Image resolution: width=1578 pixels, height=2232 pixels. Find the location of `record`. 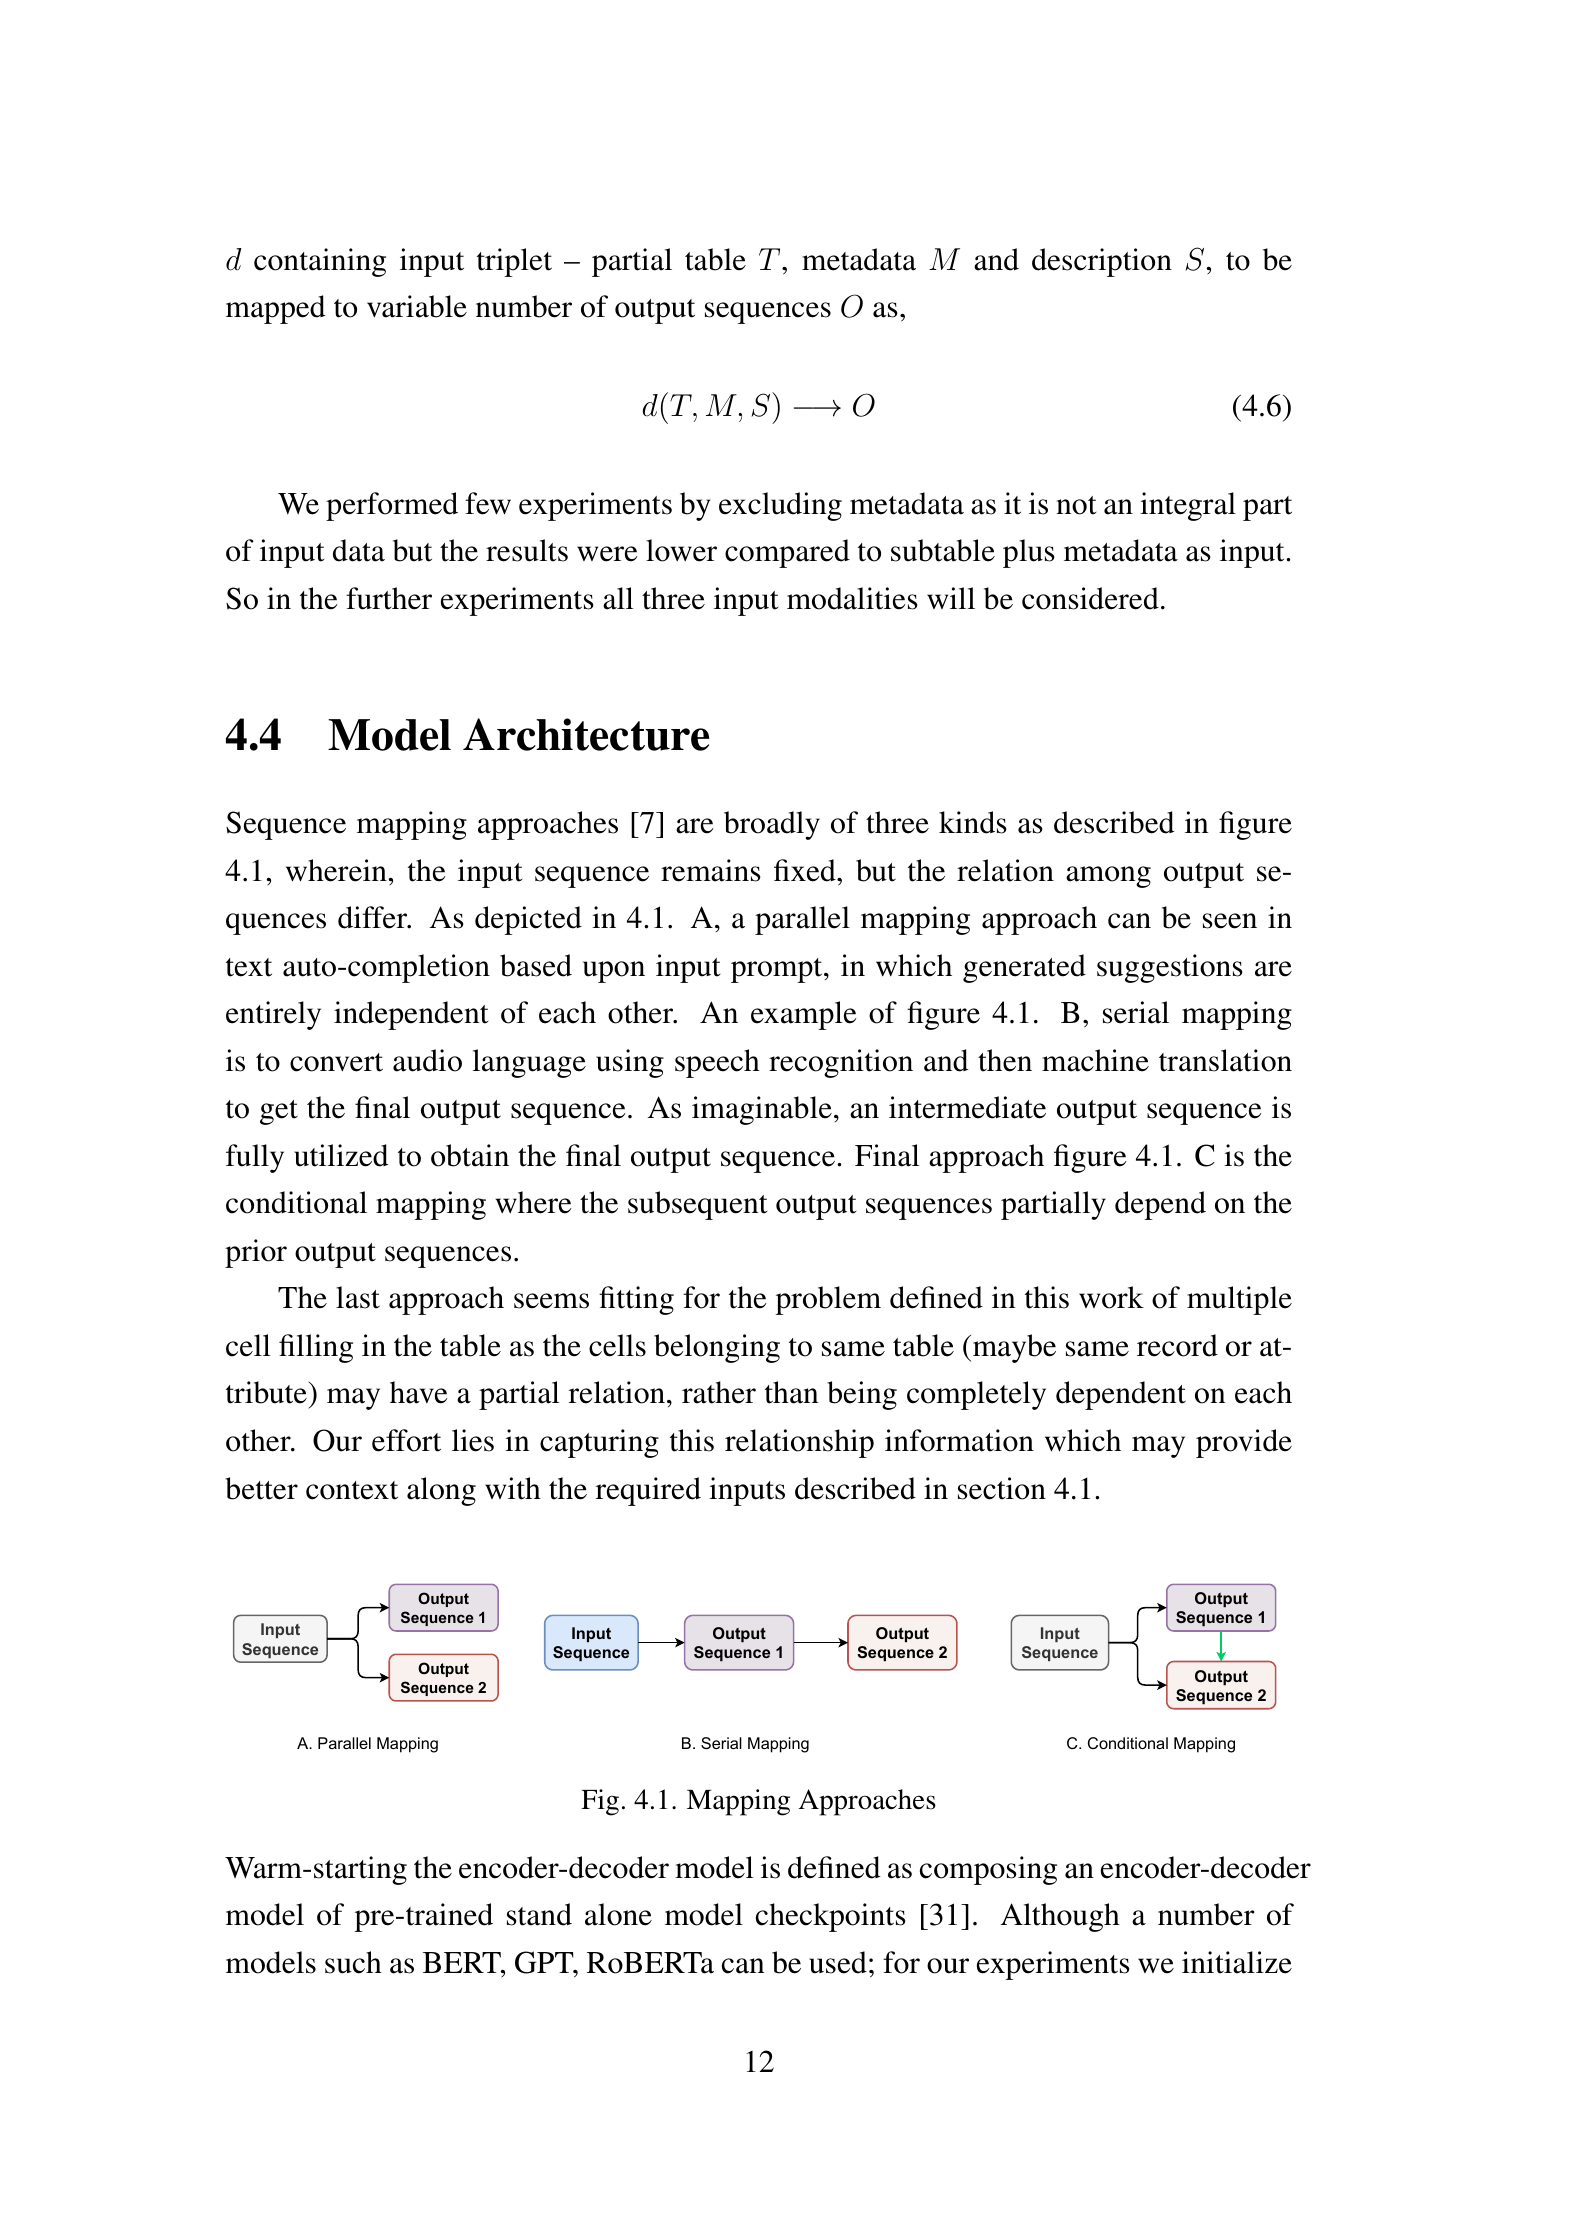

record is located at coordinates (1177, 1345).
